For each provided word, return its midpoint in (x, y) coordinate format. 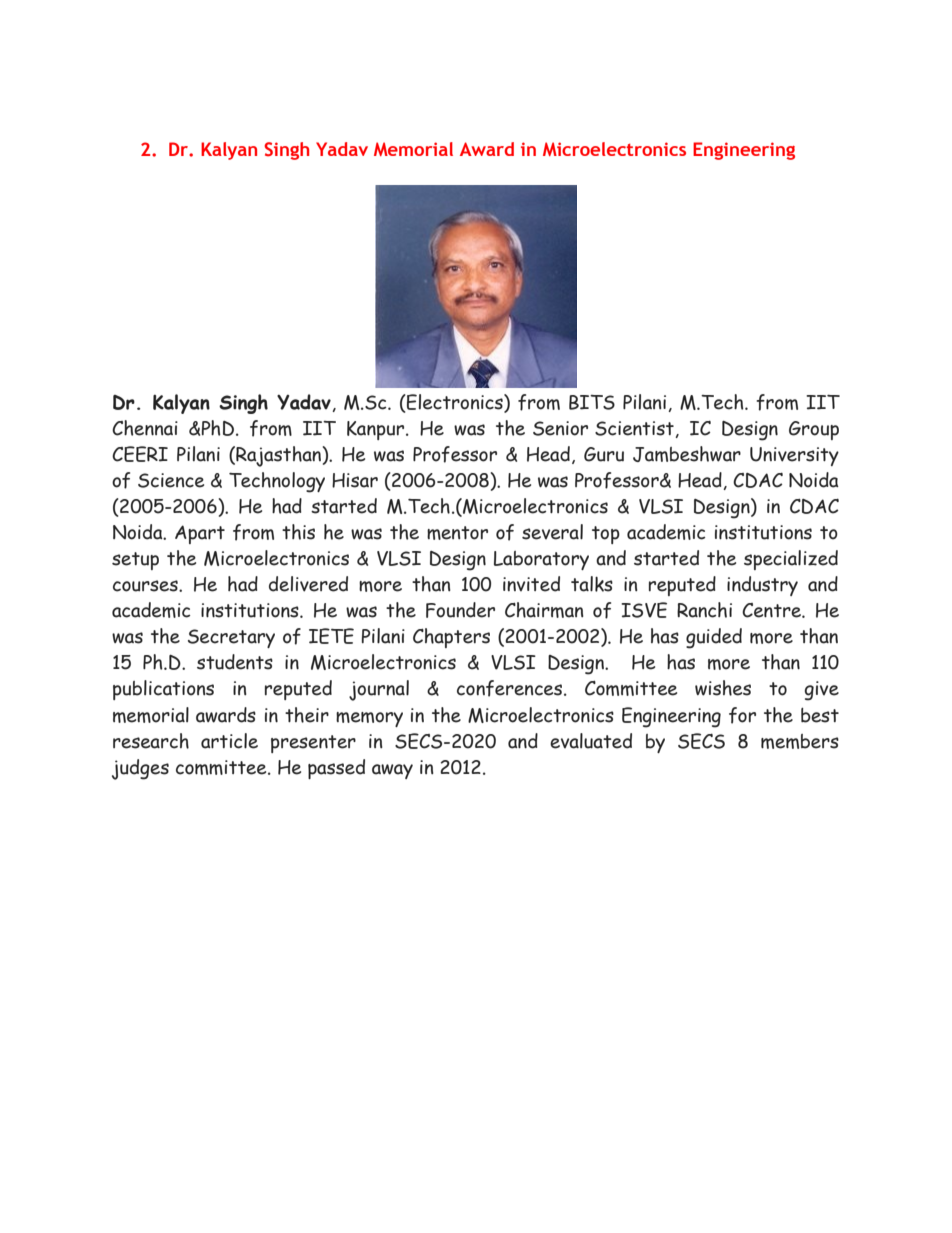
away (392, 771)
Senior (560, 428)
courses (146, 586)
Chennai (145, 428)
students (235, 662)
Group (814, 430)
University (794, 456)
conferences (511, 688)
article (229, 741)
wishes (723, 688)
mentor (457, 533)
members (800, 741)
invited (531, 584)
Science (171, 480)
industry (762, 586)
